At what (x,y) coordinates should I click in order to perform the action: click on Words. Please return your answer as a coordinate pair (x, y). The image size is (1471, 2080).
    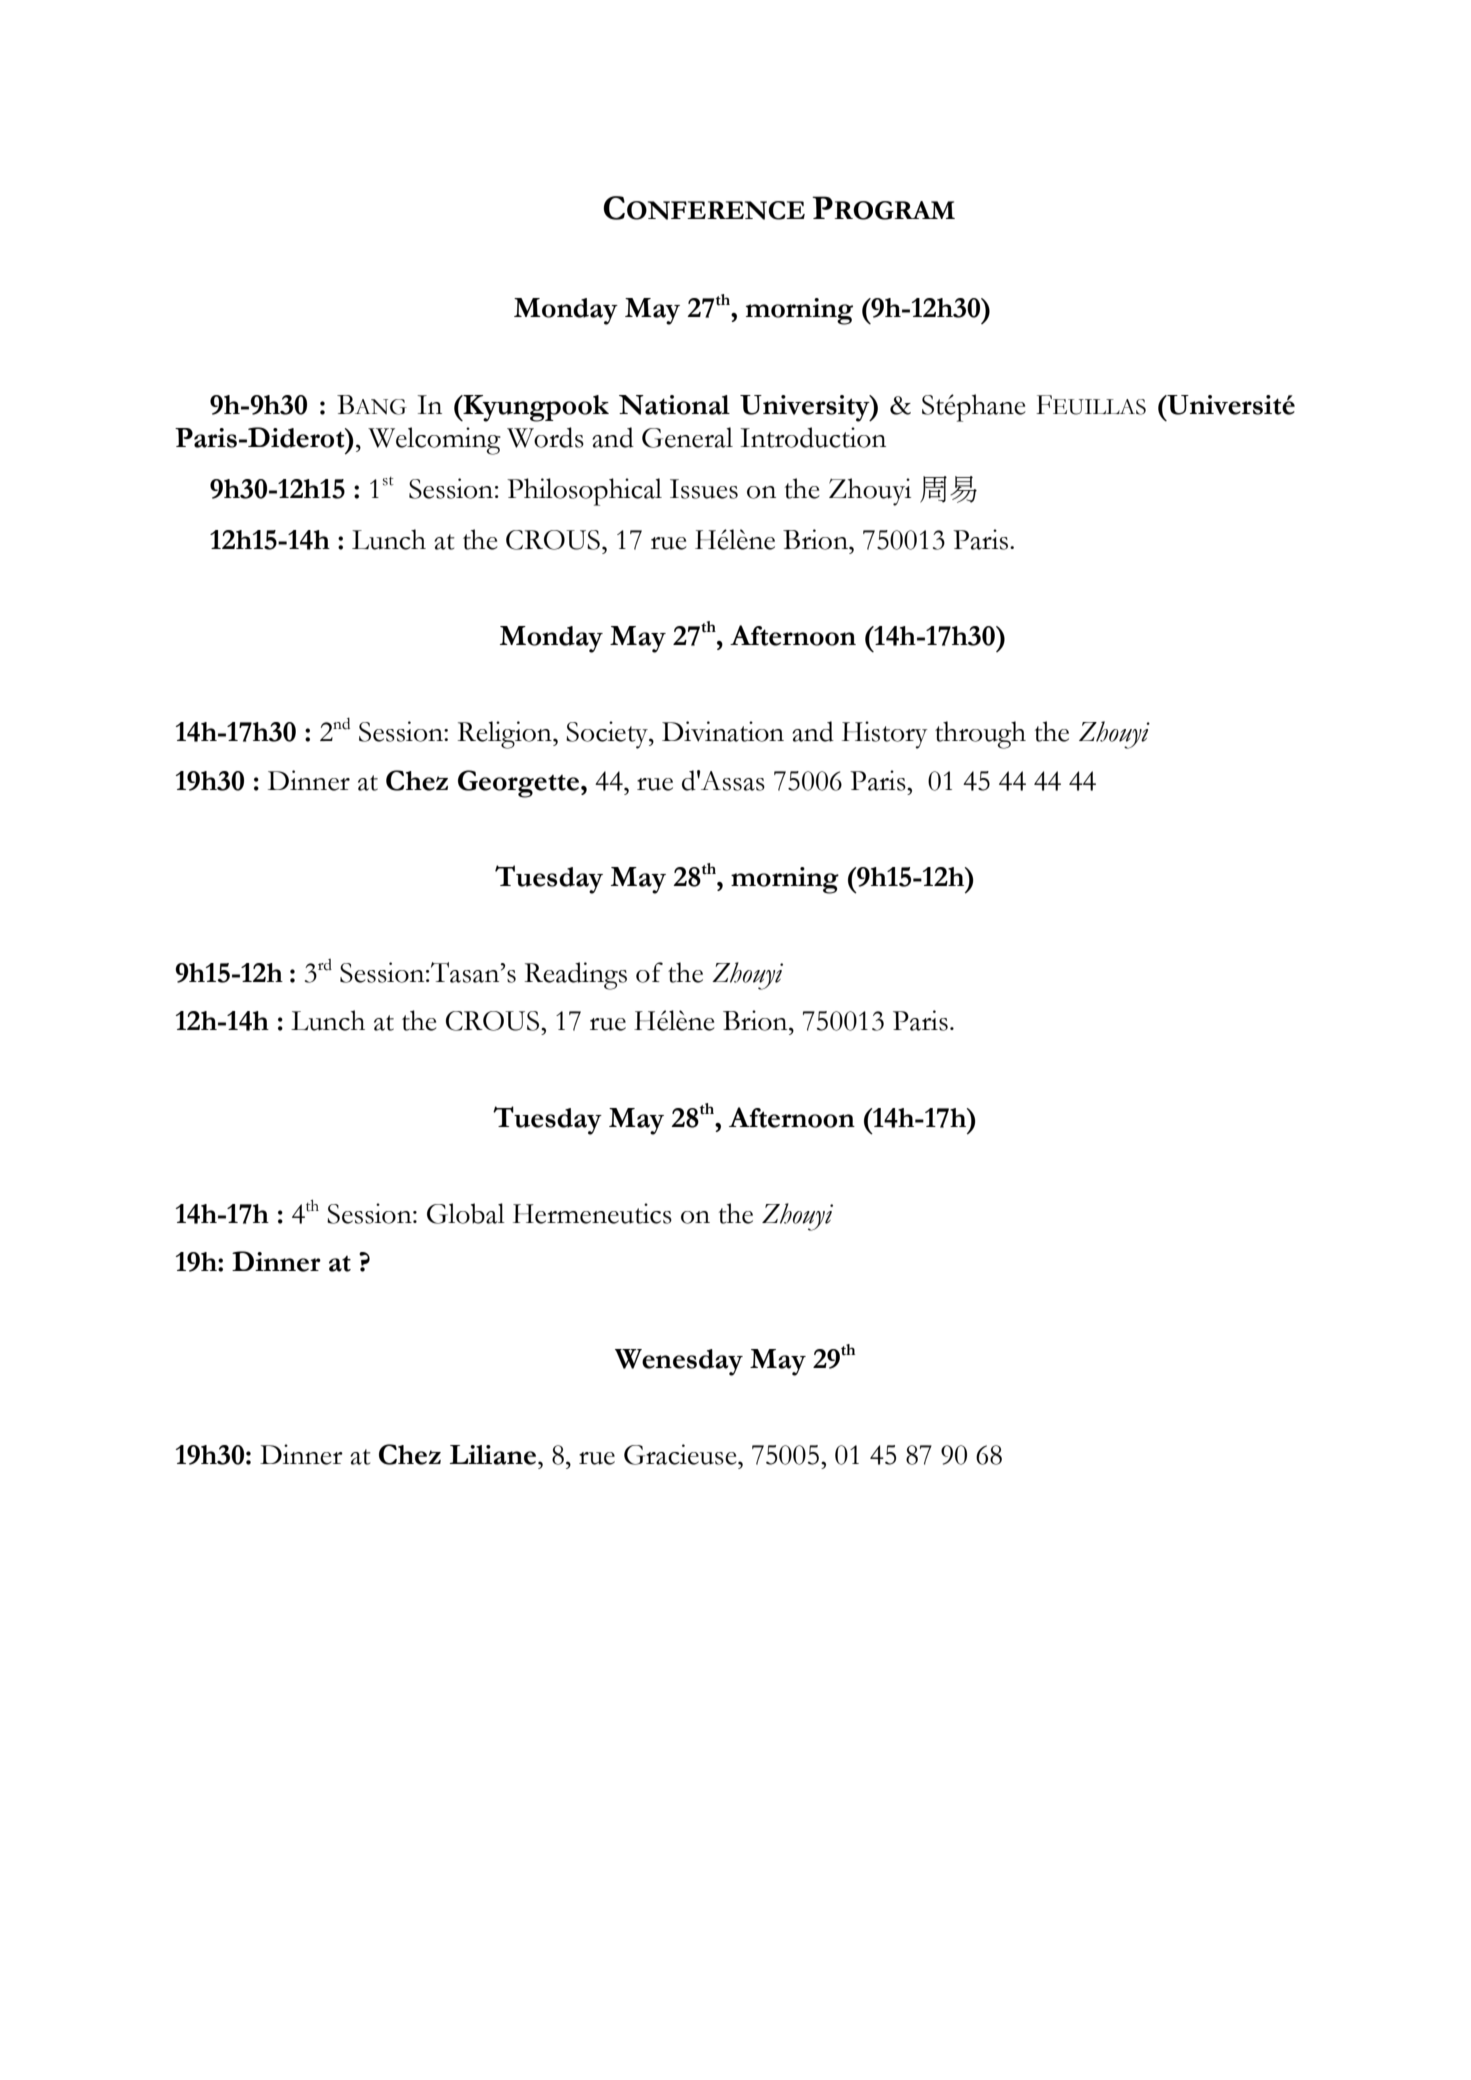
    Looking at the image, I should click on (545, 437).
